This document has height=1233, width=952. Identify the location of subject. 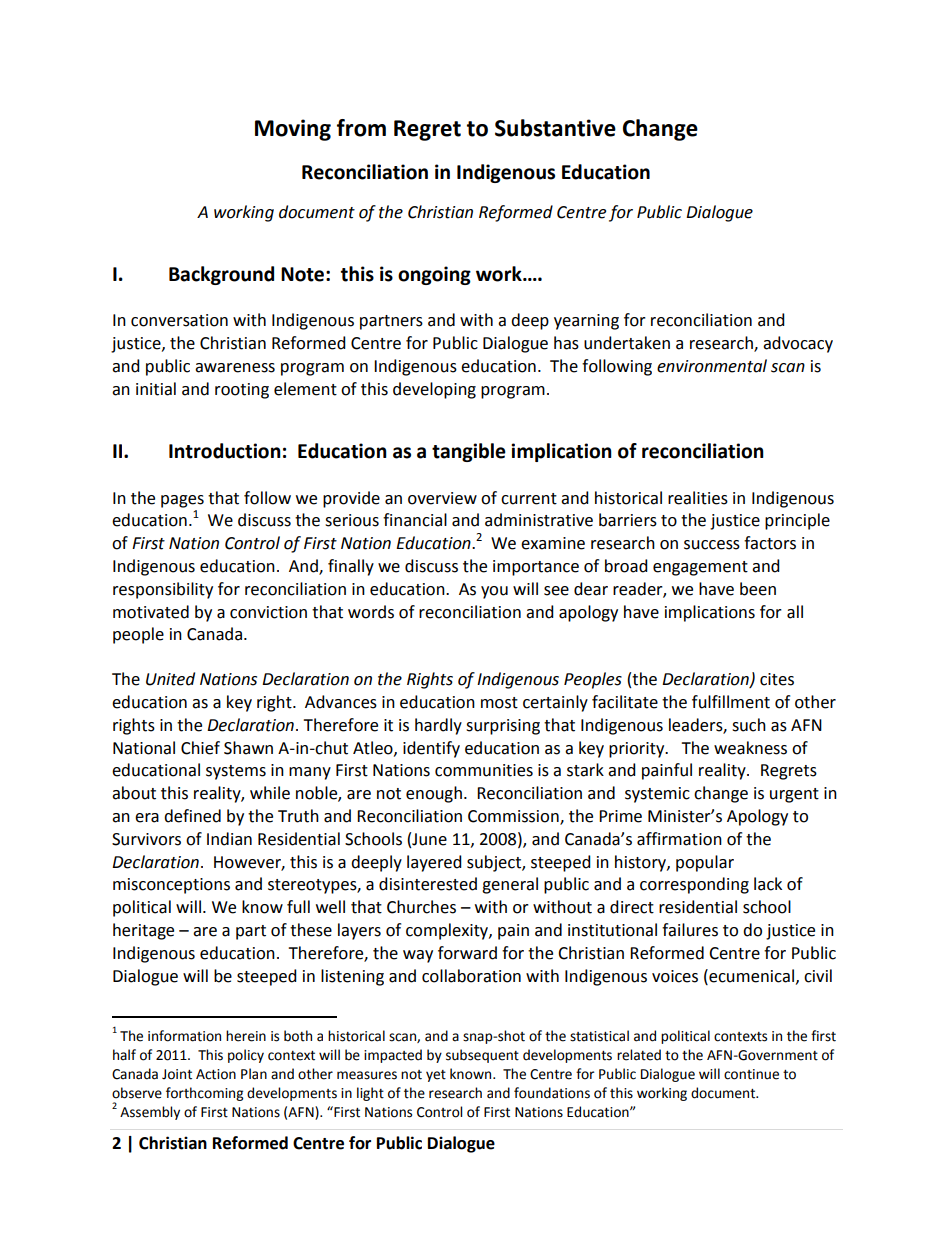
(495, 863).
